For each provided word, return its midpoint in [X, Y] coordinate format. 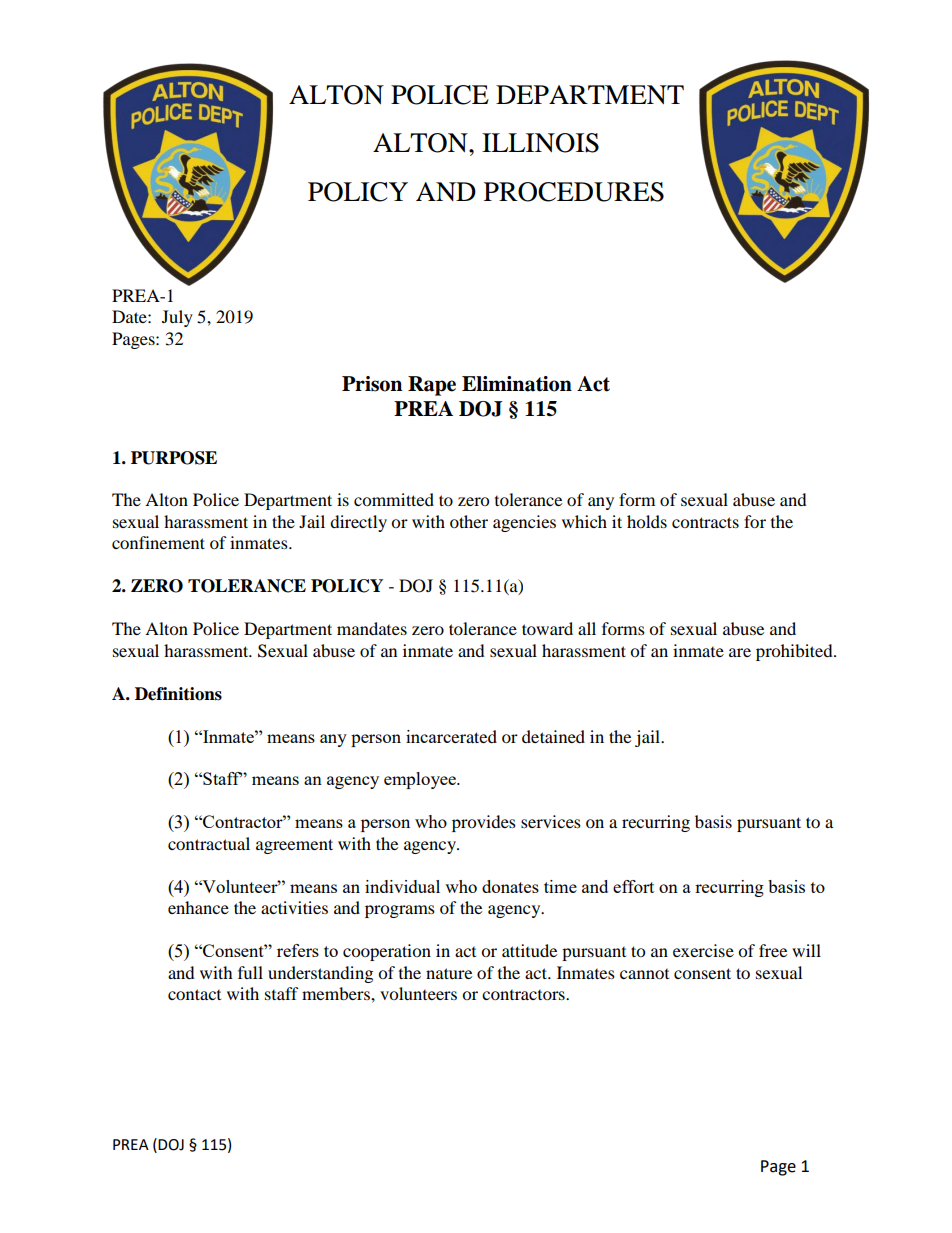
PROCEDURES [574, 192]
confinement [158, 542]
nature [449, 973]
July [177, 318]
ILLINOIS [540, 143]
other [469, 521]
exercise [703, 950]
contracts [705, 522]
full [250, 972]
